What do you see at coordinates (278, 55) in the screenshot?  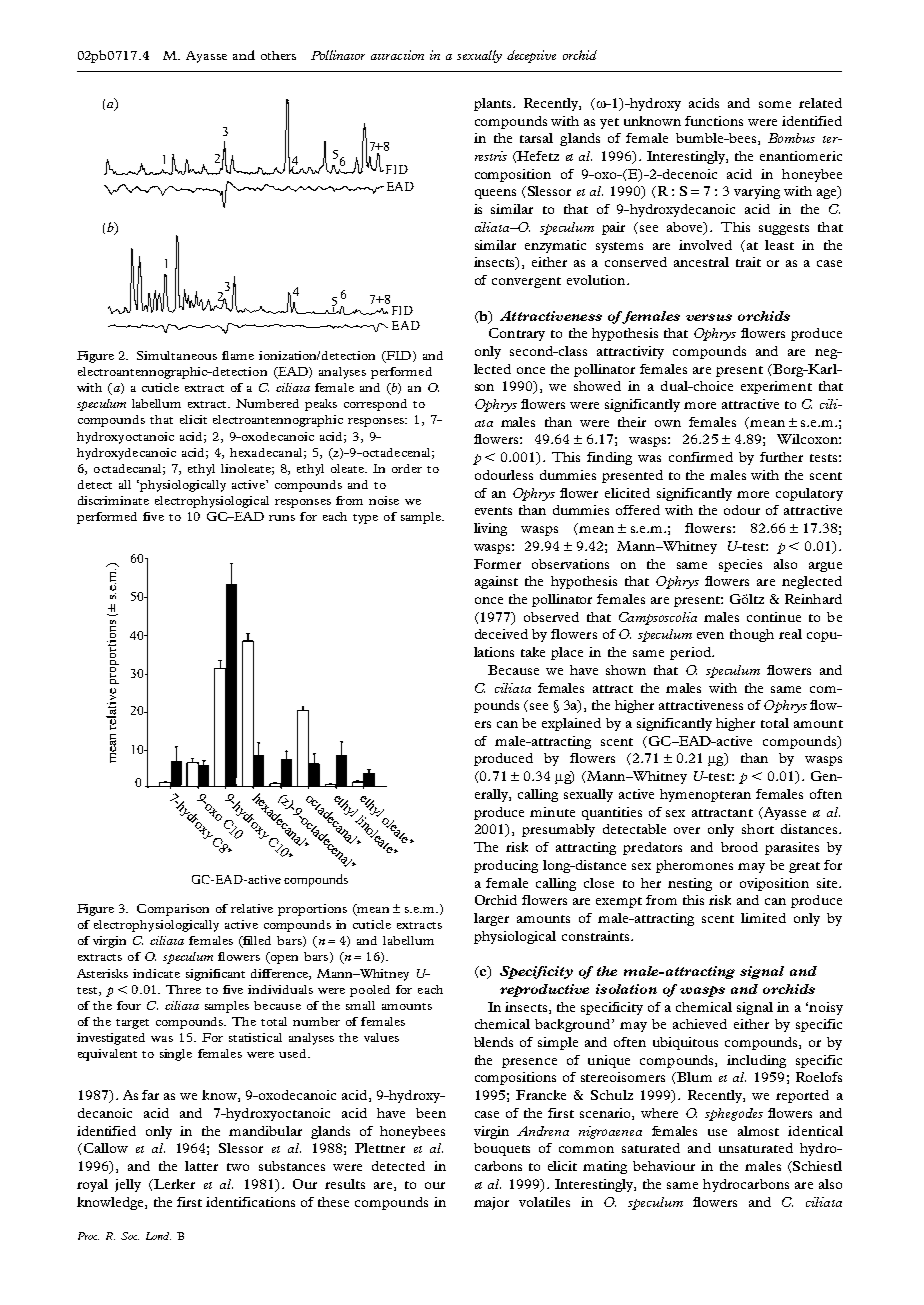 I see `others` at bounding box center [278, 55].
